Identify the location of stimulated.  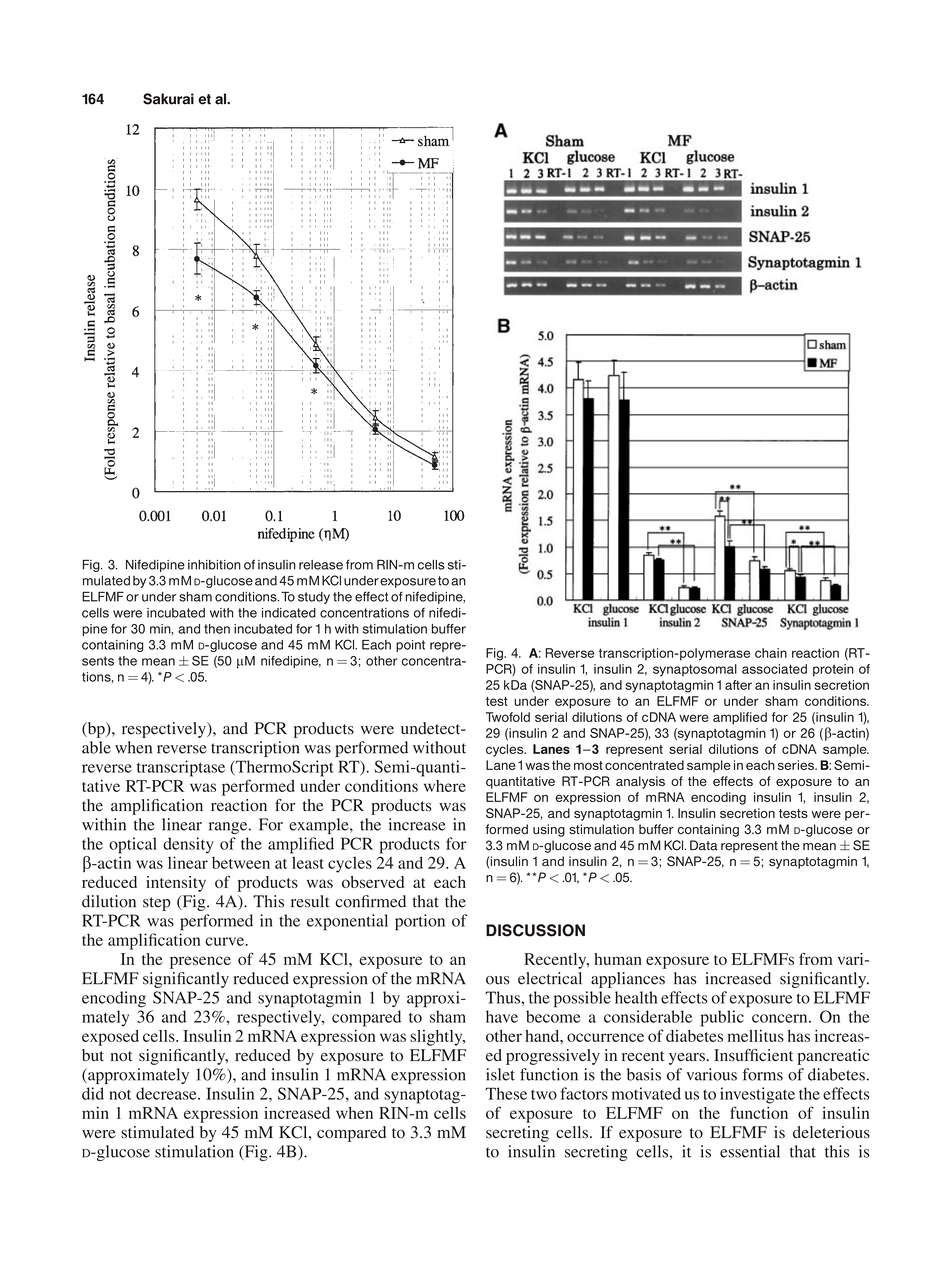
(157, 1132).
